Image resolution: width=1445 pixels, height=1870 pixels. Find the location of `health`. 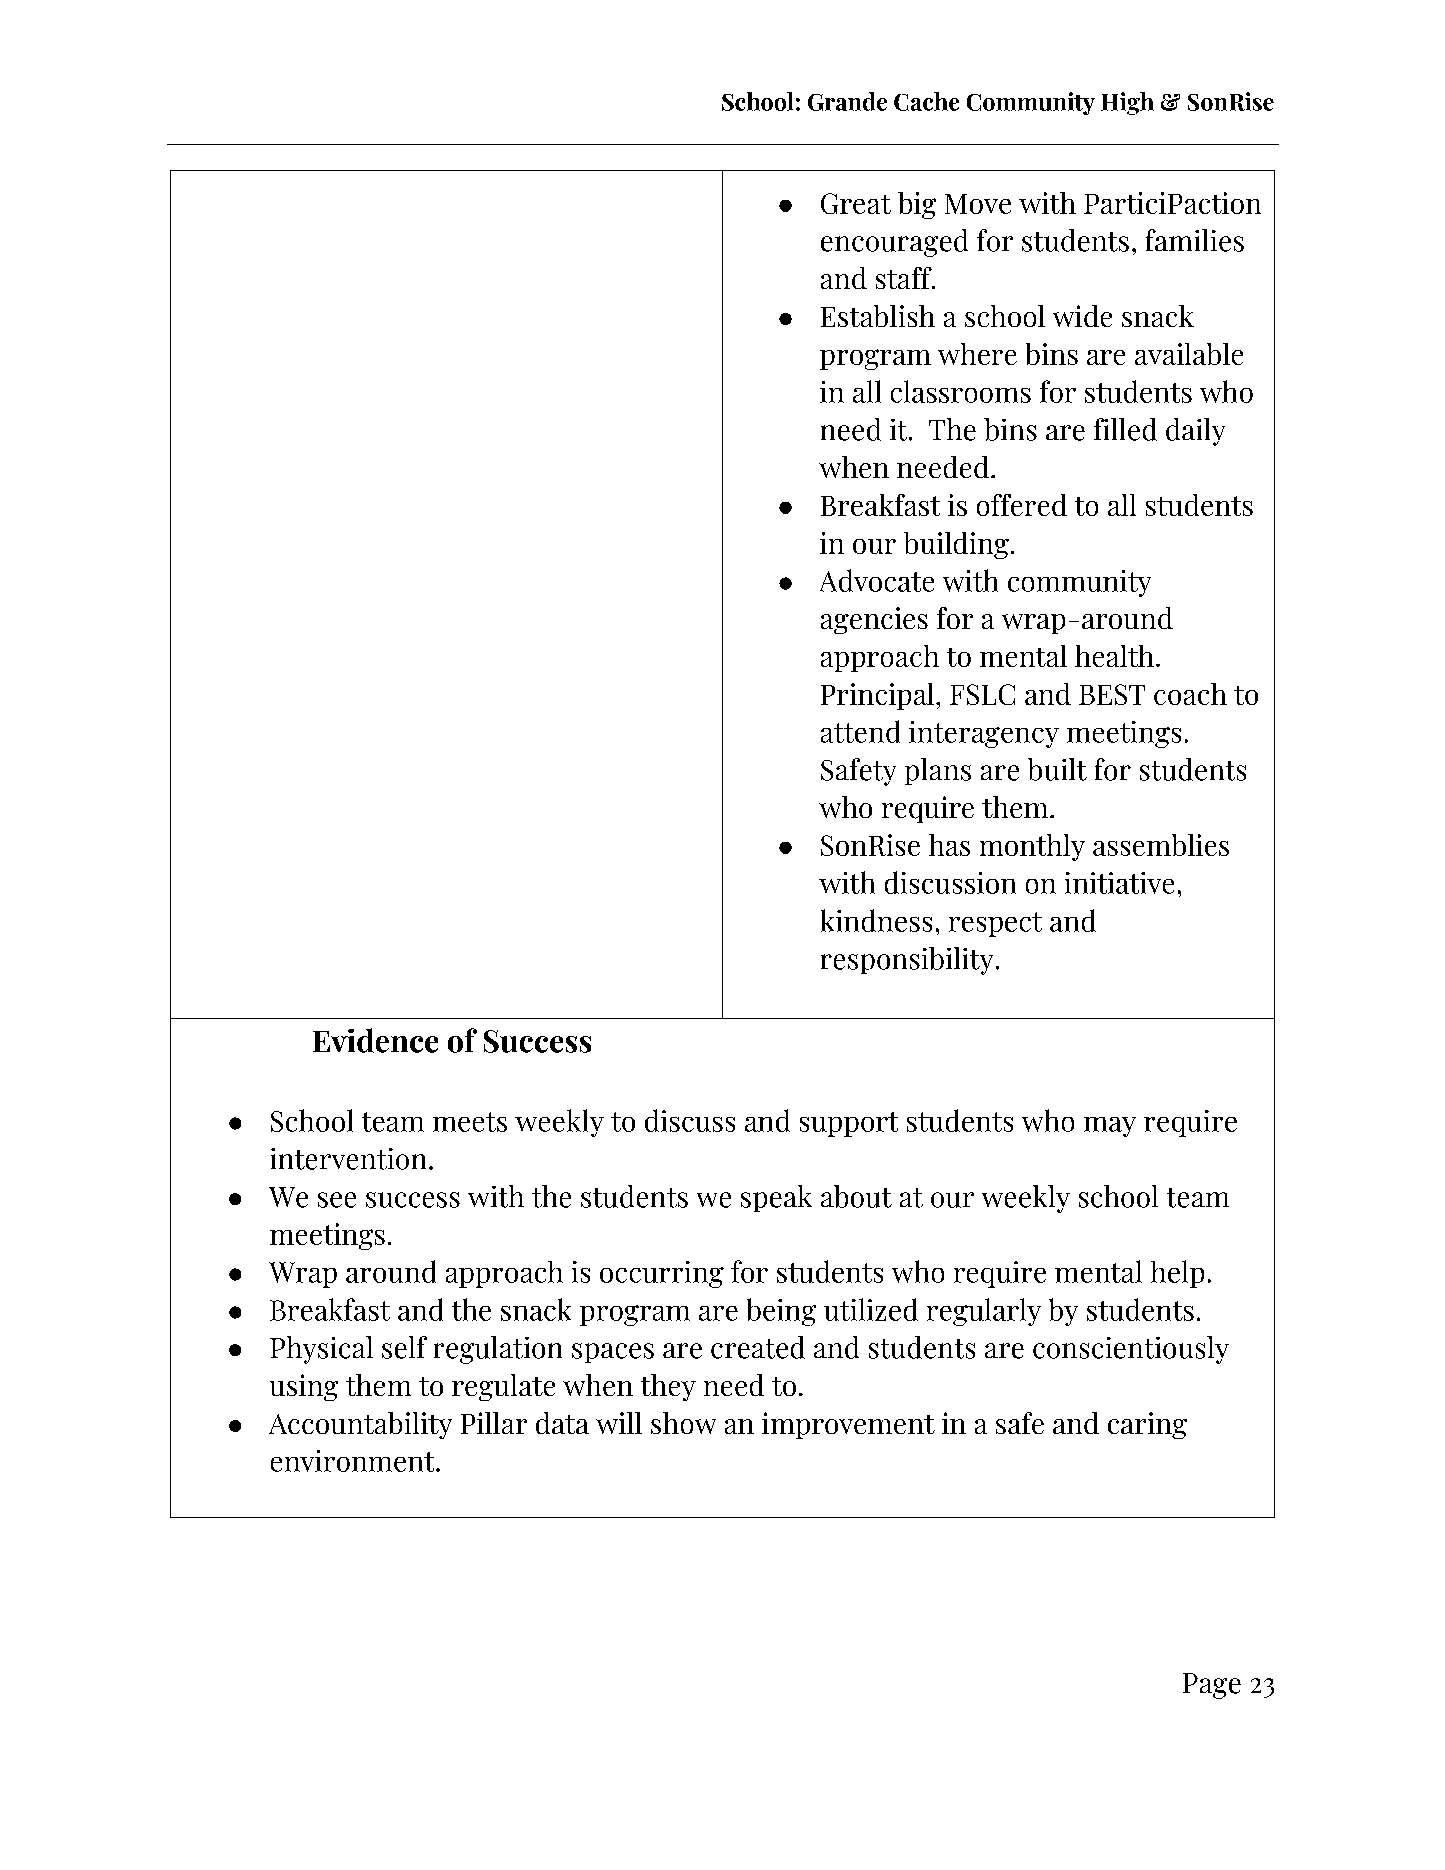

health is located at coordinates (1116, 656).
